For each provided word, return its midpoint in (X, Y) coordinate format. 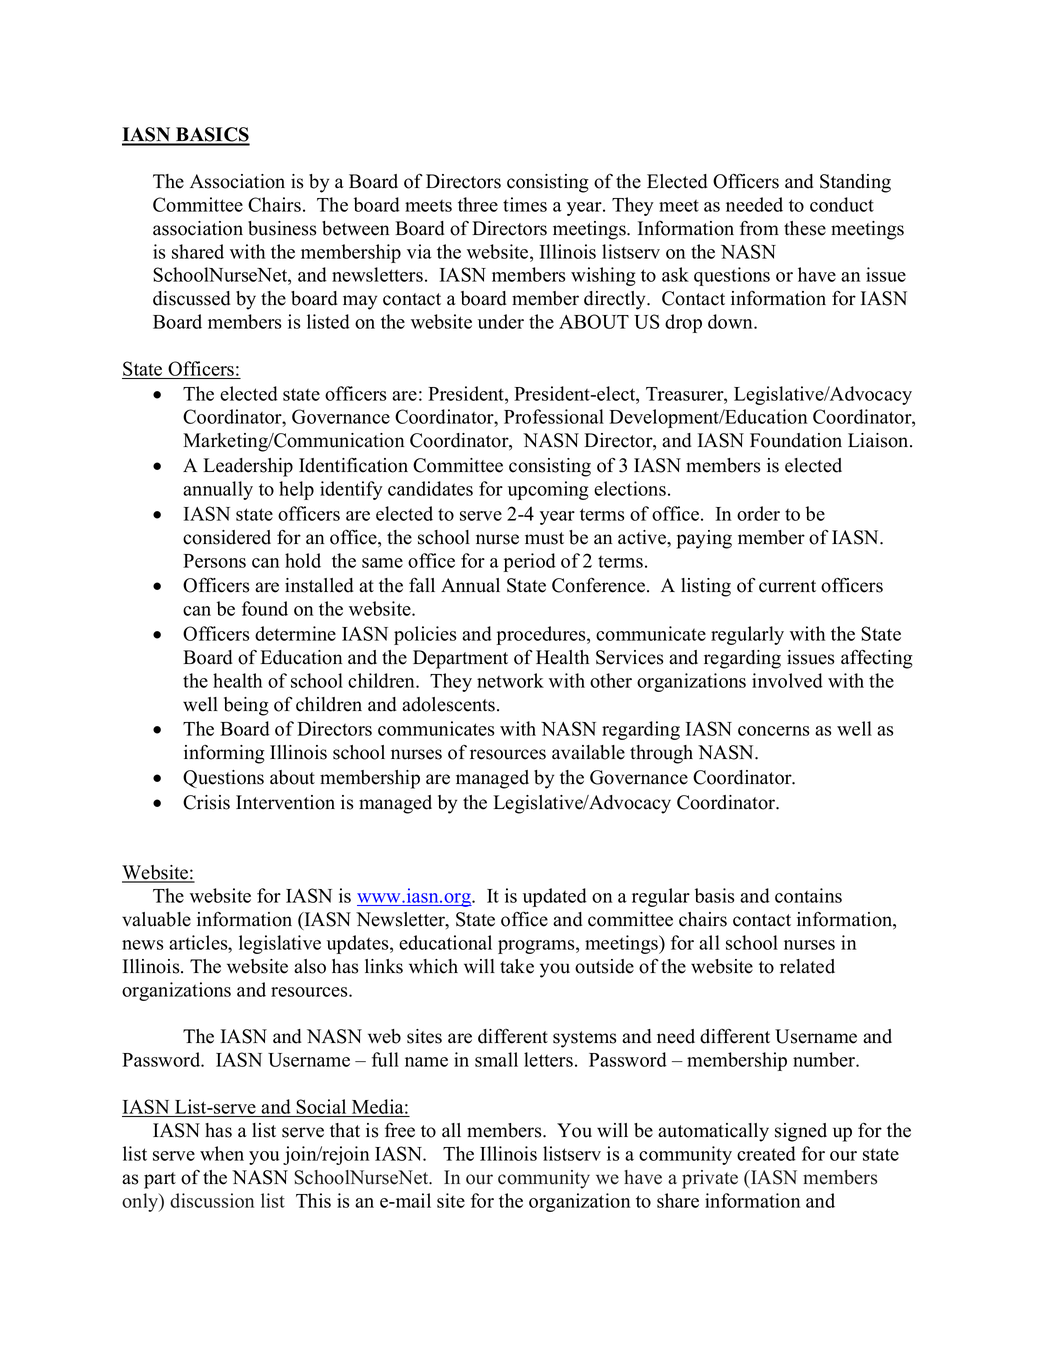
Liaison (879, 440)
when (222, 1153)
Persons (214, 561)
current (787, 586)
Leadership (248, 467)
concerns (773, 731)
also (310, 966)
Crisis (206, 802)
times (525, 204)
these (805, 228)
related (807, 966)
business (282, 228)
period (530, 562)
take (517, 966)
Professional (554, 416)
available (588, 752)
